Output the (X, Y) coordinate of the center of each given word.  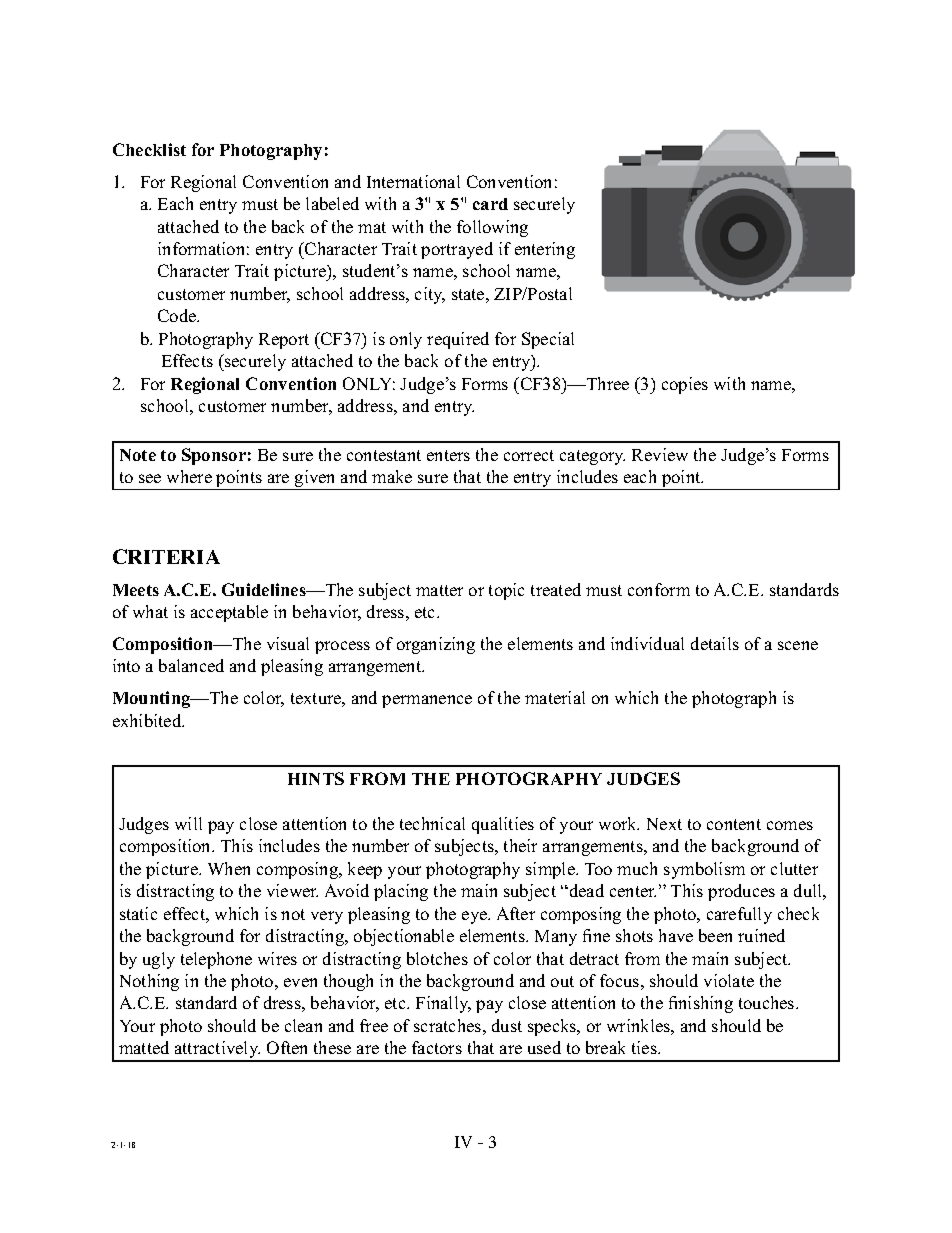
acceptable (229, 613)
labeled (332, 203)
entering (545, 250)
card (490, 204)
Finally (443, 1004)
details (715, 643)
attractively (217, 1051)
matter (439, 590)
